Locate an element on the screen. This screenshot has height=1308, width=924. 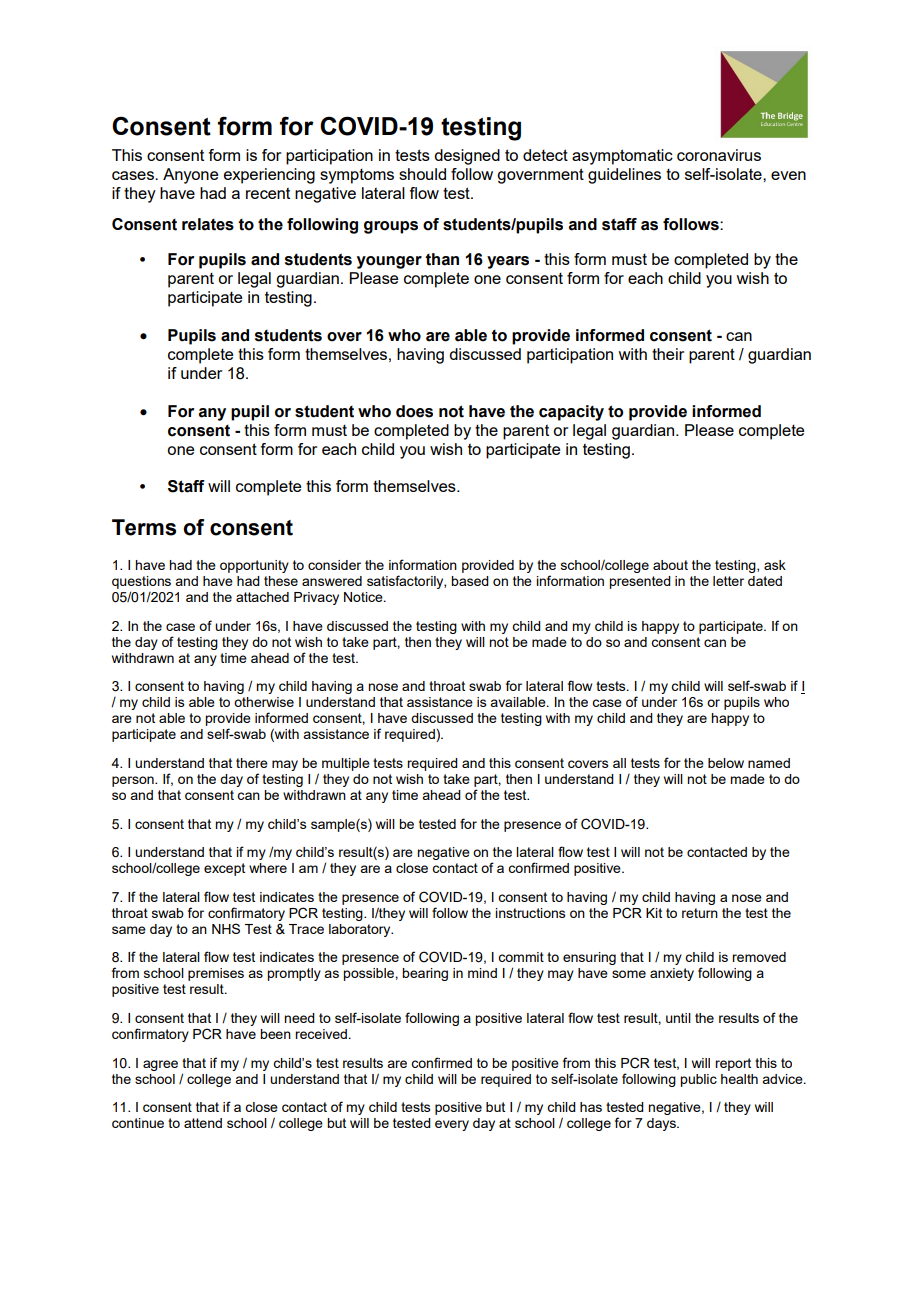
there is located at coordinates (252, 763).
